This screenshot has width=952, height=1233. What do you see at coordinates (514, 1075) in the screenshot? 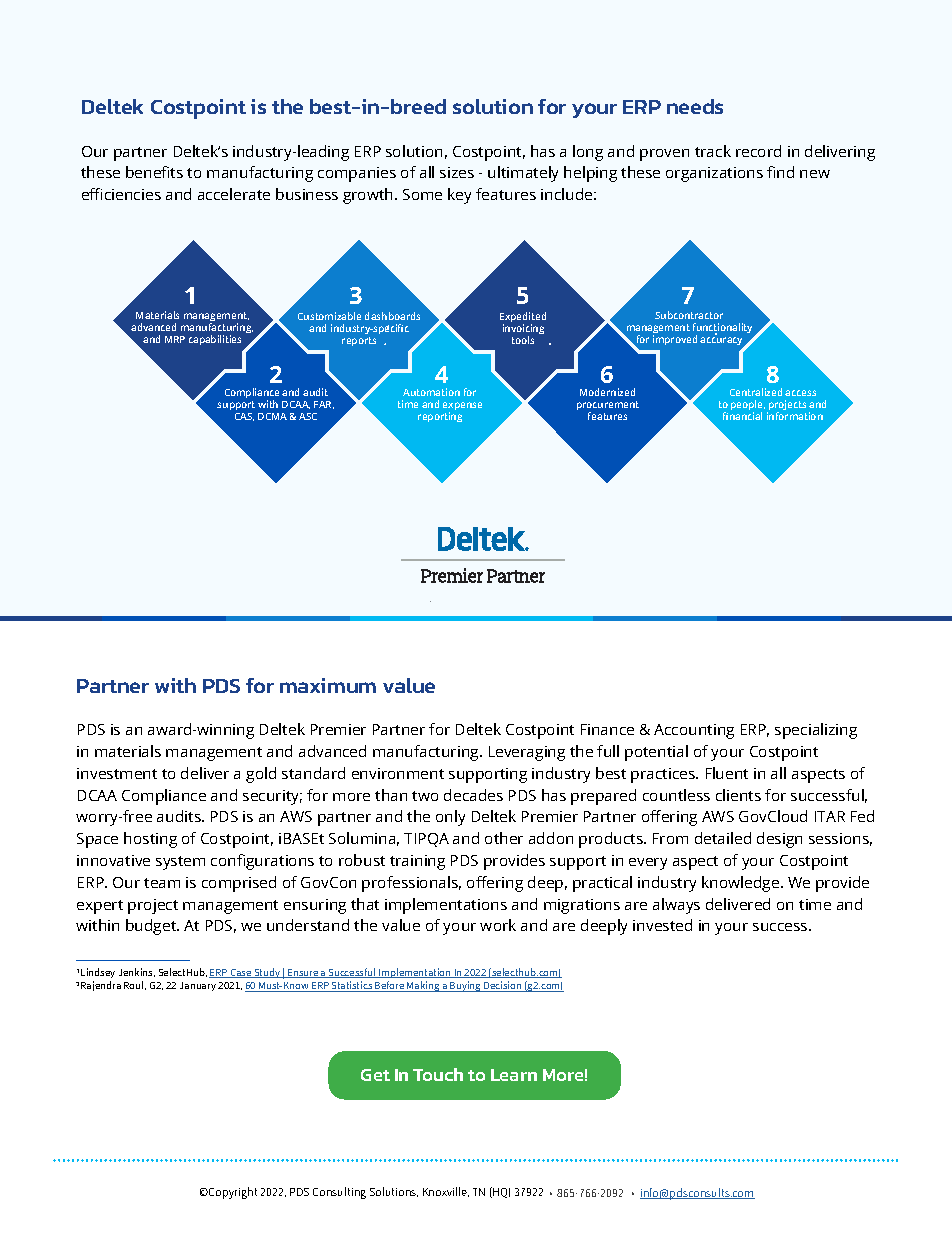
I see `Learn` at bounding box center [514, 1075].
